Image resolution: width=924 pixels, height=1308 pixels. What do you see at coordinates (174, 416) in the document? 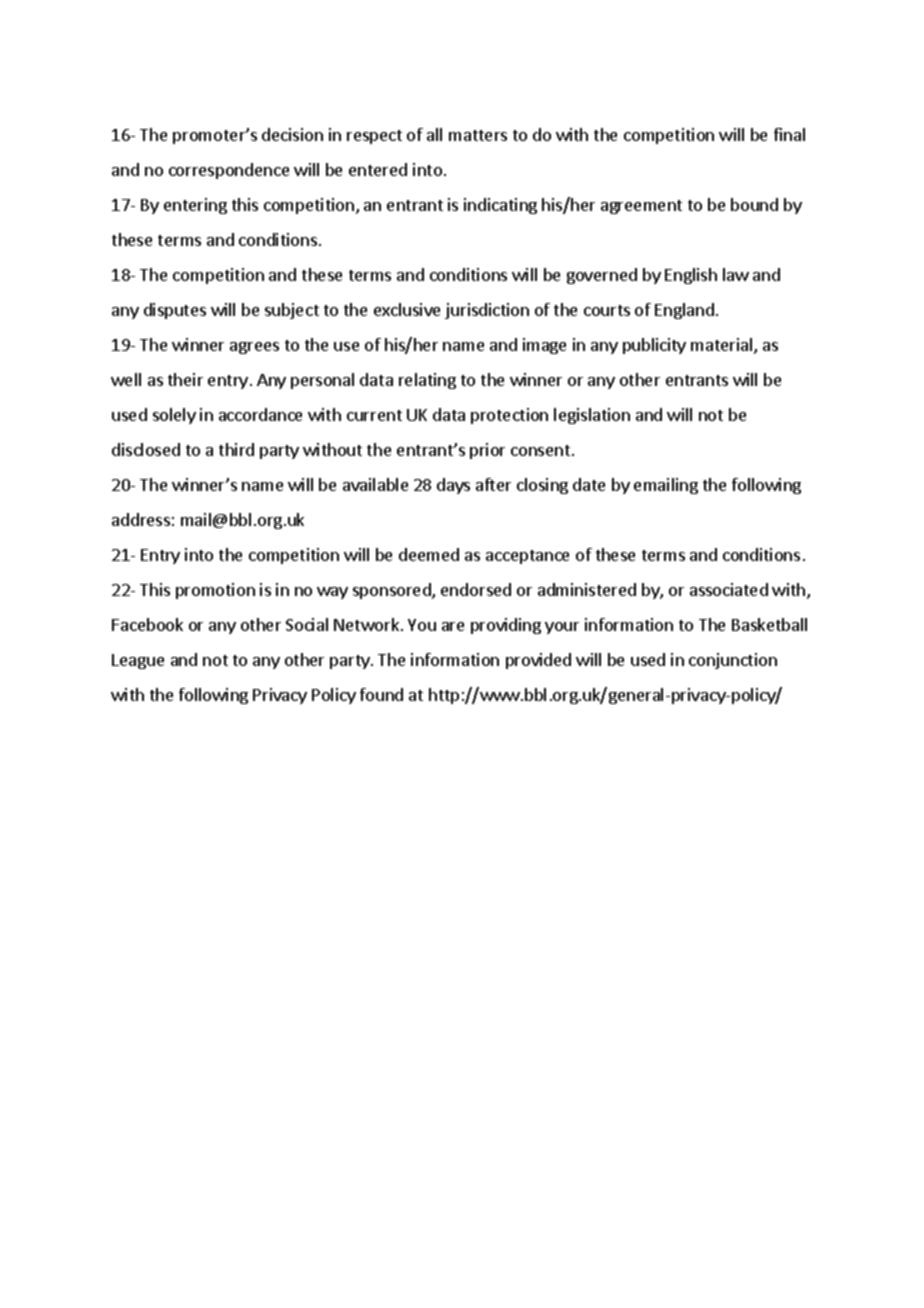
I see `solely` at bounding box center [174, 416].
